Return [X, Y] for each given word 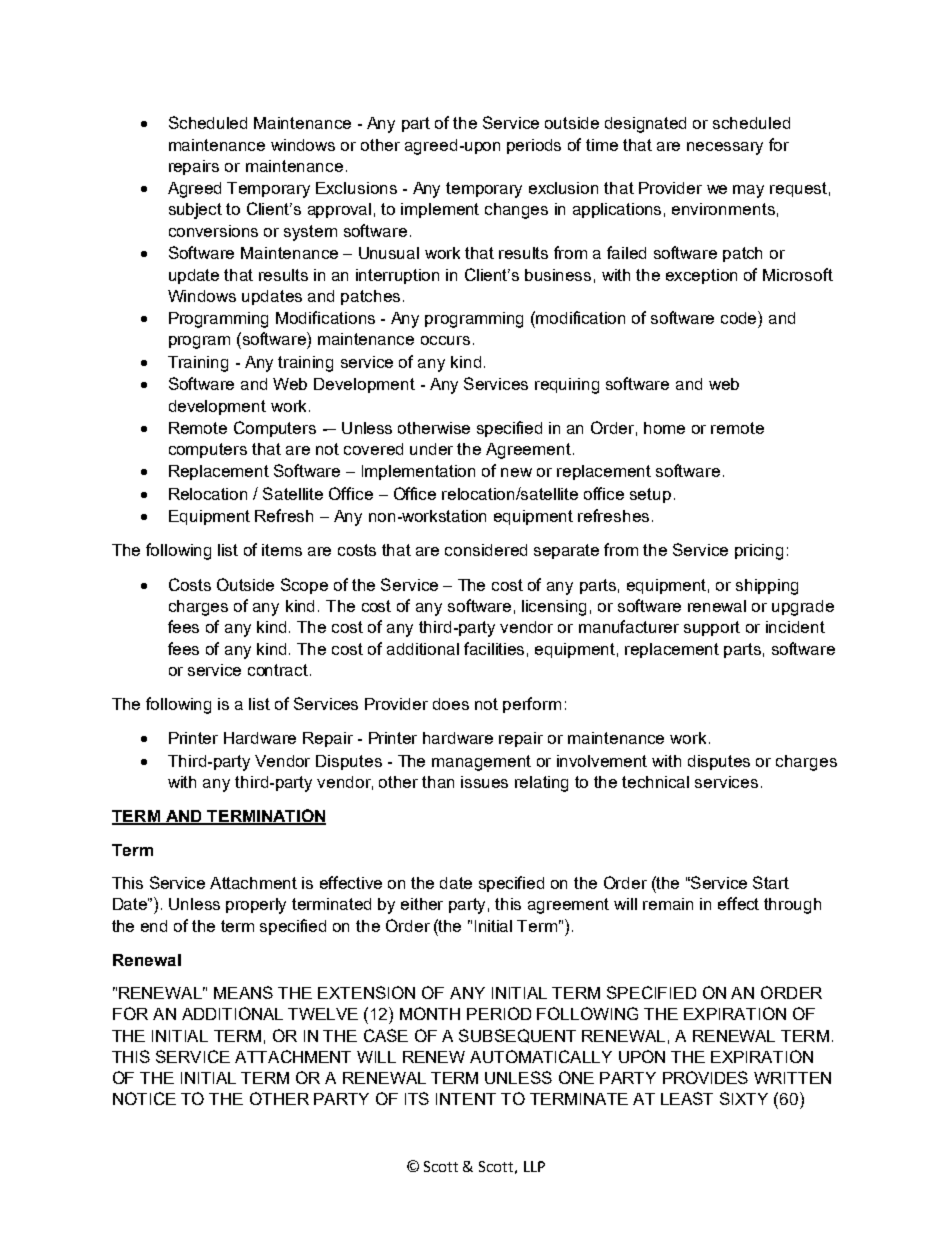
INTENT [466, 1099]
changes [516, 211]
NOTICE [144, 1098]
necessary [725, 148]
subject [195, 211]
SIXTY [744, 1098]
